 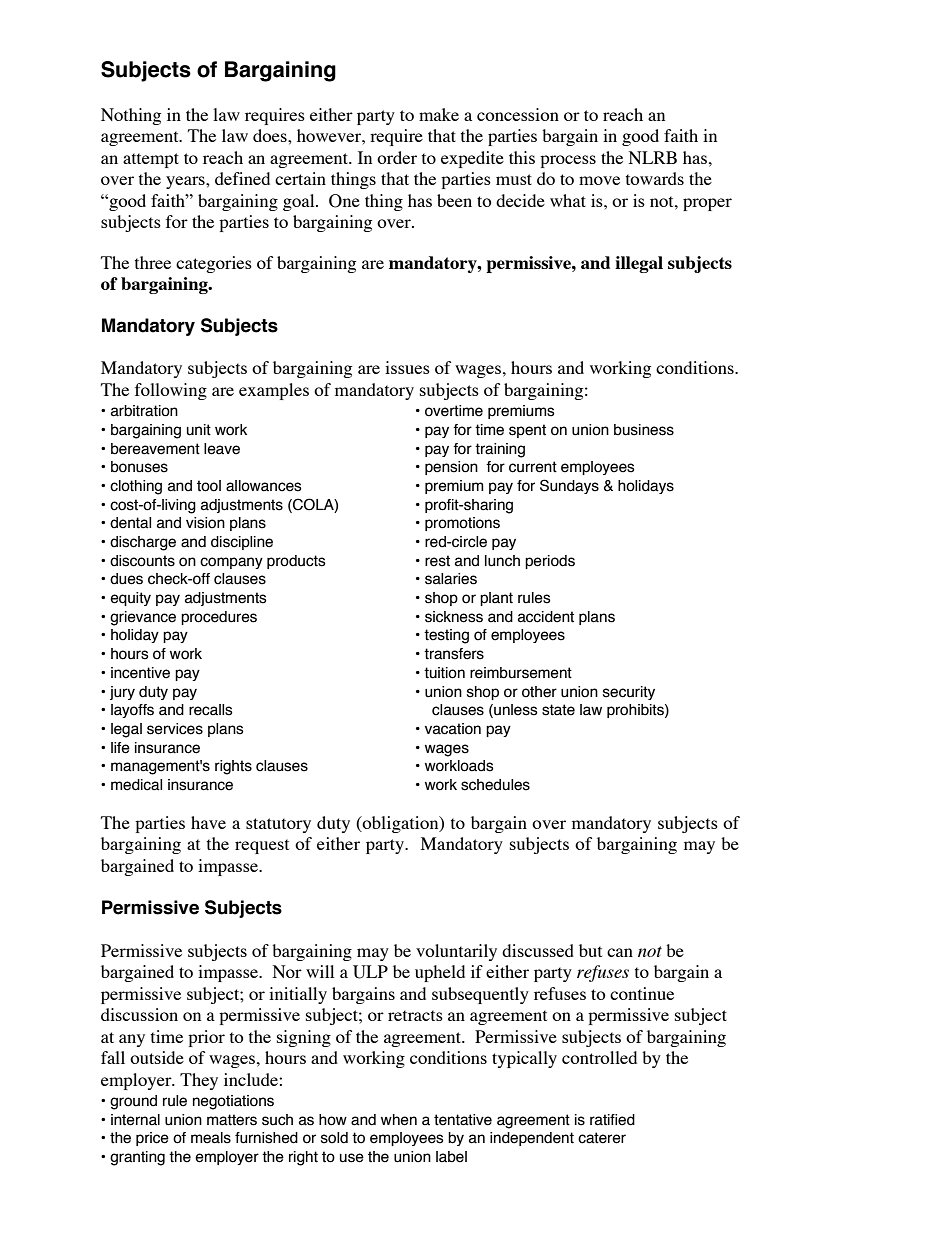 What do you see at coordinates (397, 157) in the image?
I see `order` at bounding box center [397, 157].
